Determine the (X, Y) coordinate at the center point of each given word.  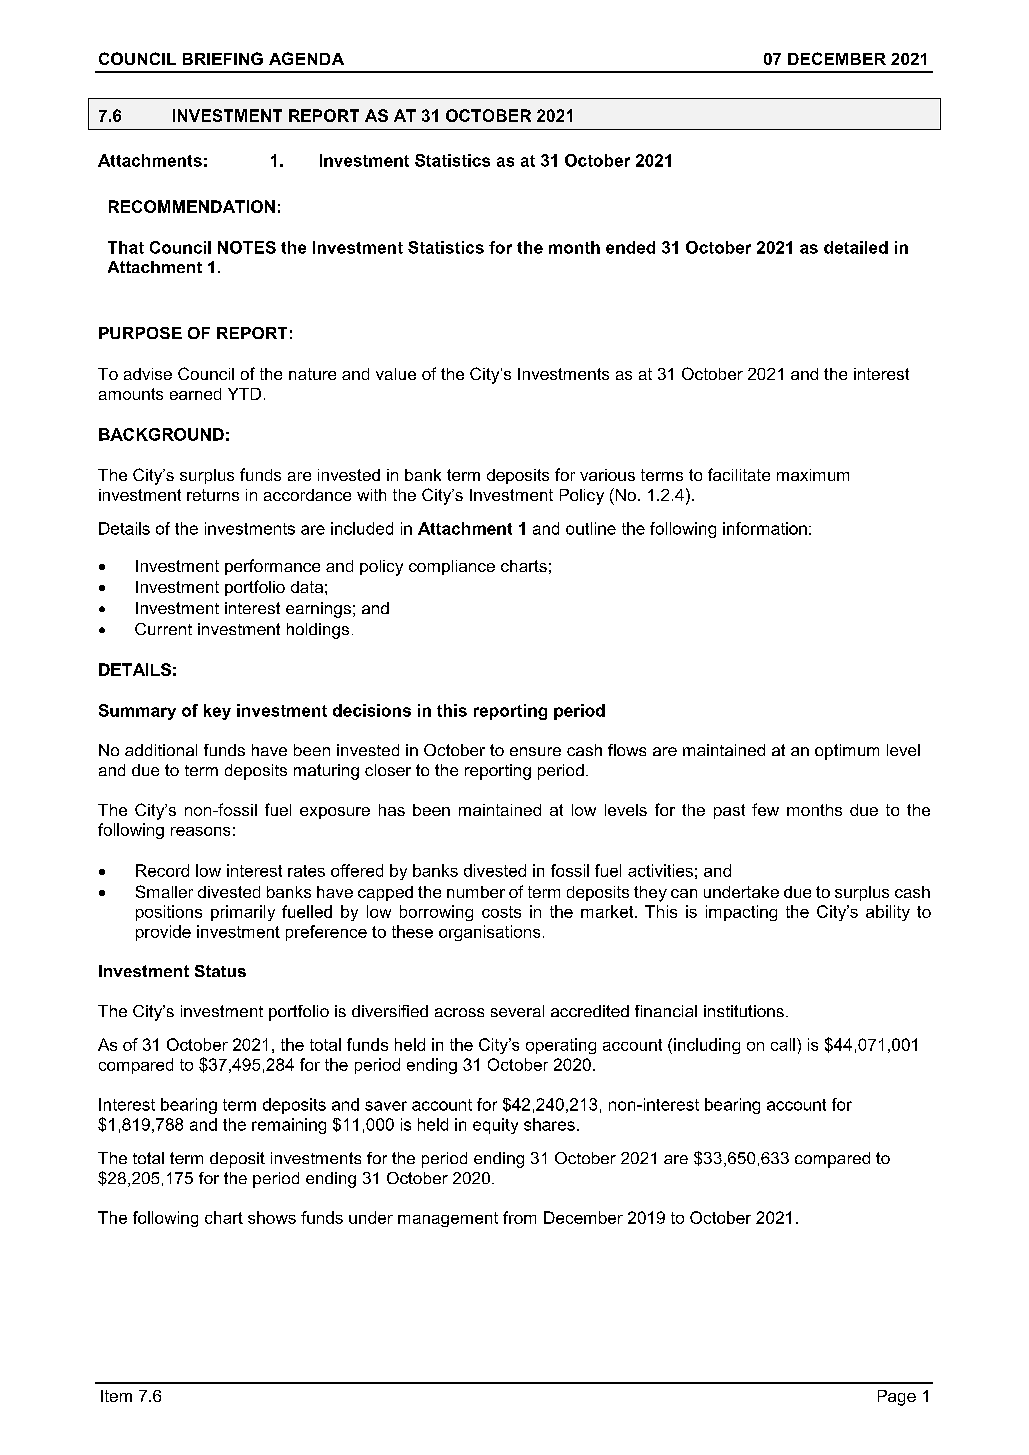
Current (163, 629)
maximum (813, 475)
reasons (200, 831)
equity (495, 1126)
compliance (452, 567)
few (765, 809)
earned (195, 394)
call (783, 1044)
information (765, 528)
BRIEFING (223, 58)
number (476, 892)
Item (116, 1396)
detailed (856, 247)
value (396, 374)
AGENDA (306, 58)
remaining (289, 1126)
